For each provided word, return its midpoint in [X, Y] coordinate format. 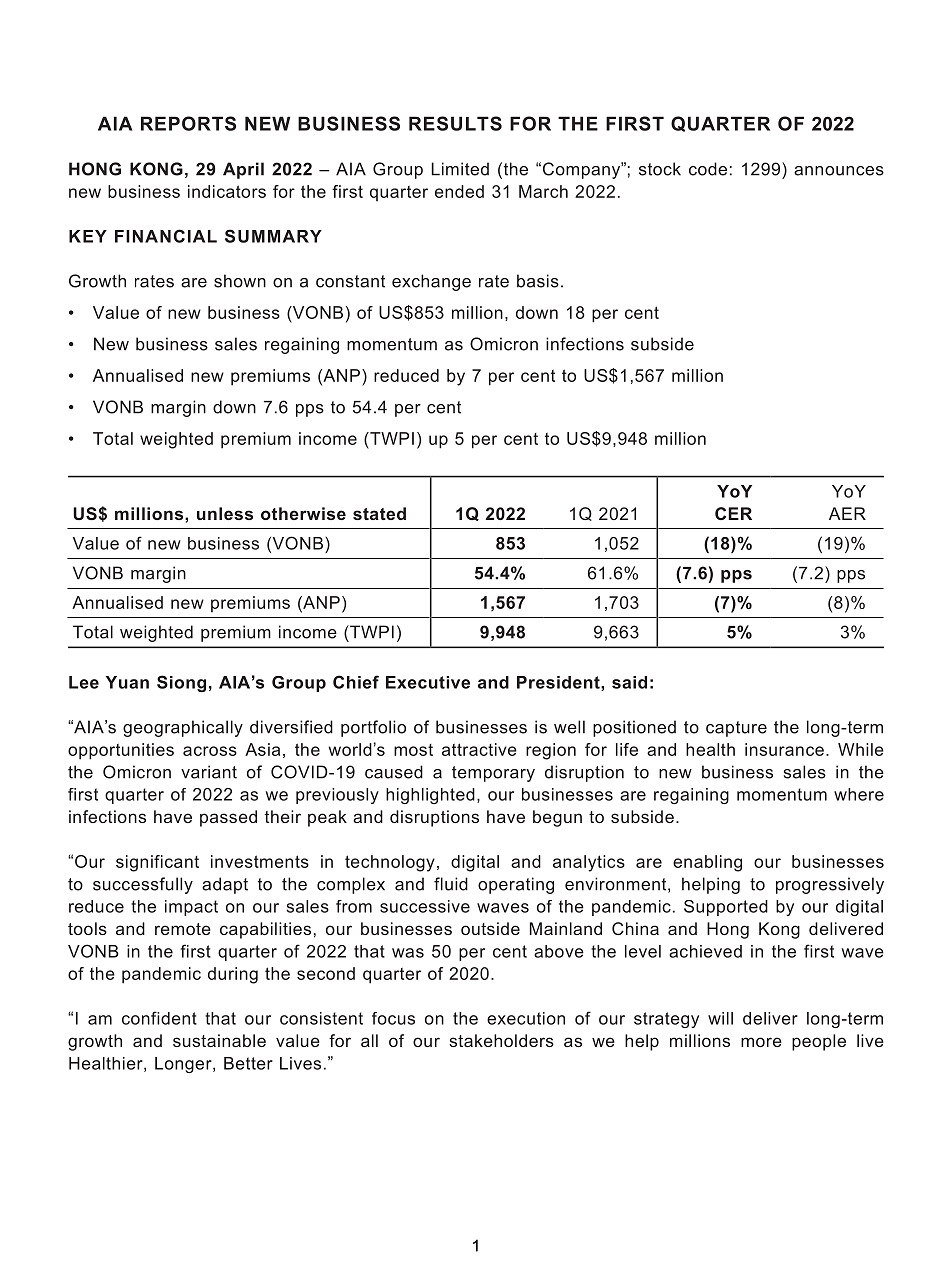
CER [733, 513]
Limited [460, 169]
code [708, 169]
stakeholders [501, 1040]
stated [379, 513]
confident [159, 1018]
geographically [183, 728]
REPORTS [188, 123]
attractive [479, 749]
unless [225, 513]
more [761, 1042]
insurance [784, 749]
